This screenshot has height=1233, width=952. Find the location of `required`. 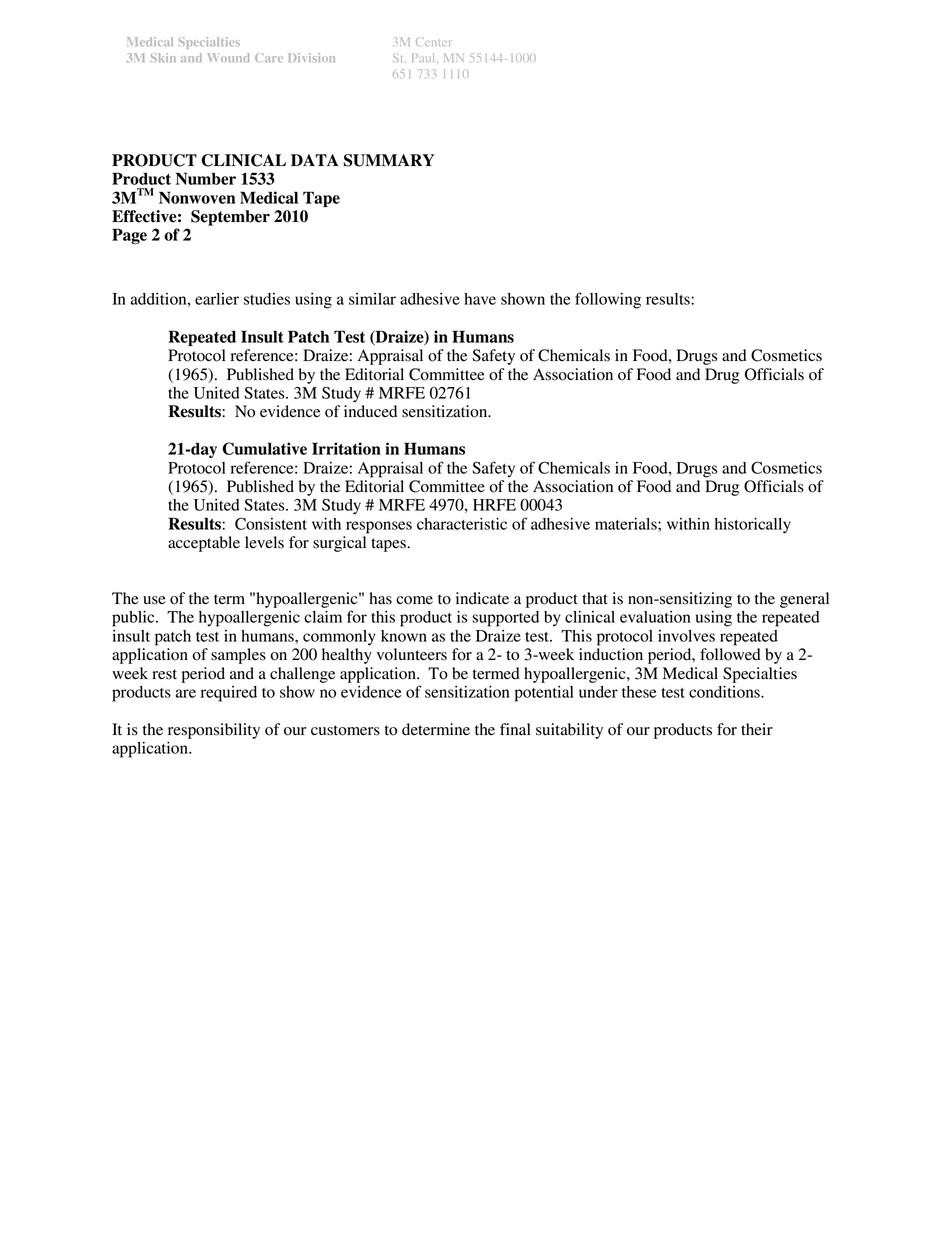

required is located at coordinates (229, 694).
